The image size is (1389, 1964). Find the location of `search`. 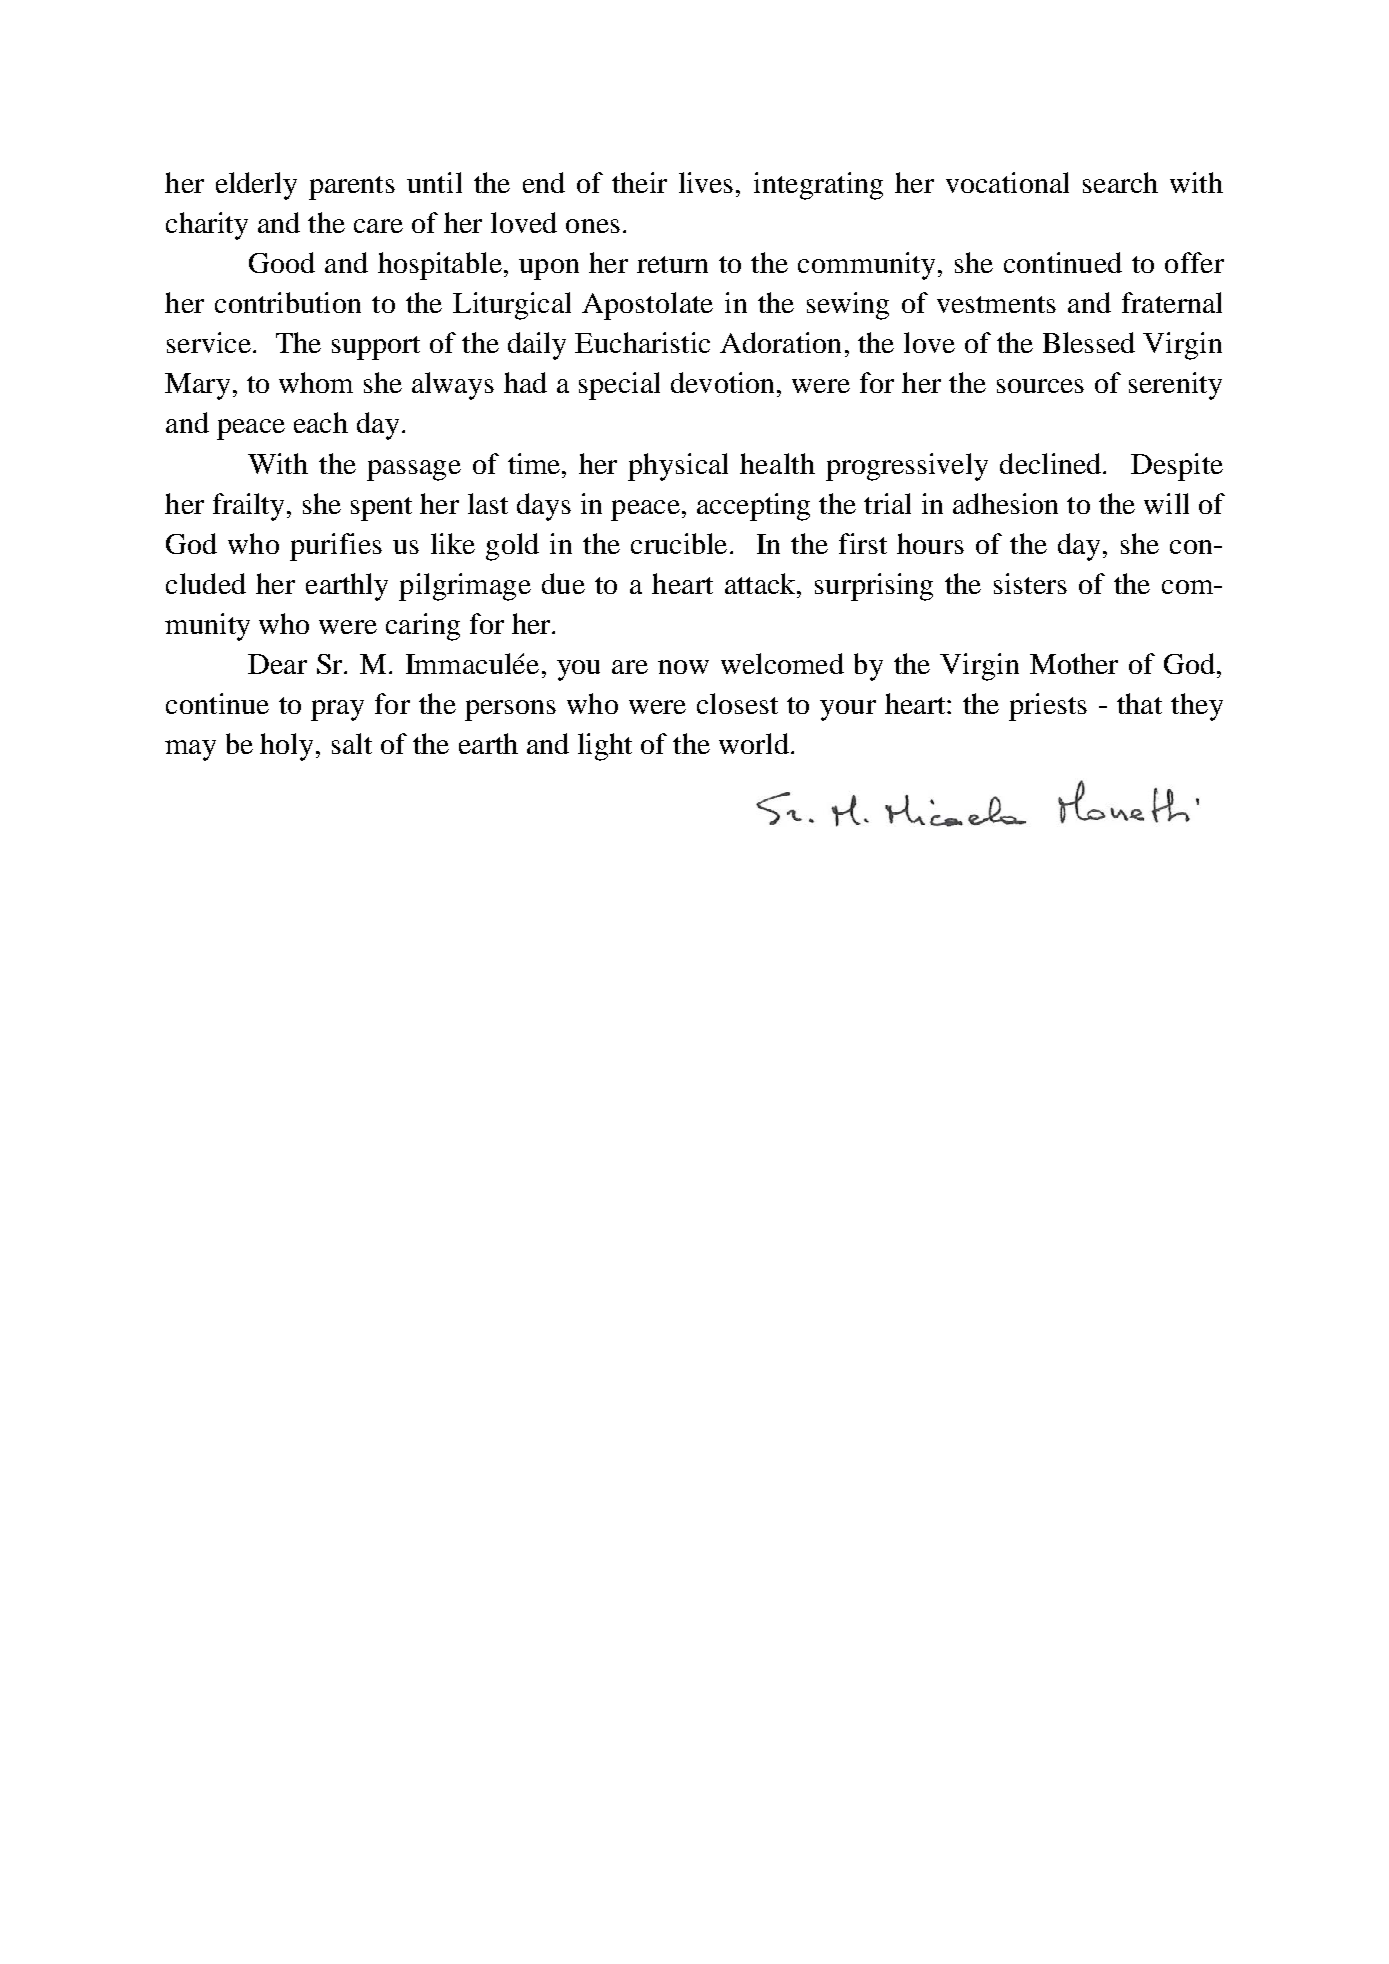

search is located at coordinates (1120, 182).
